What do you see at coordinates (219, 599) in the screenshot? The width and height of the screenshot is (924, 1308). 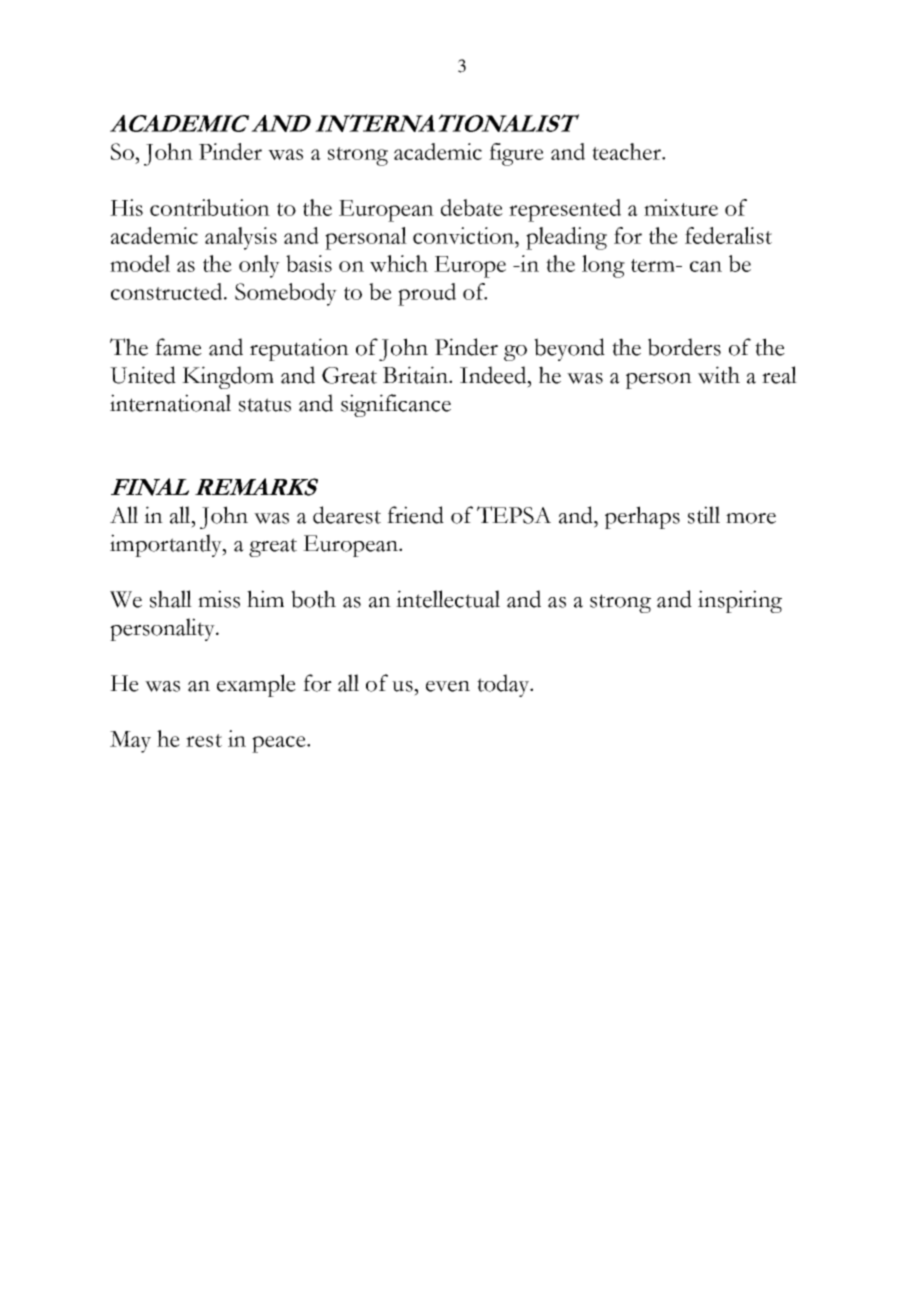 I see `miss` at bounding box center [219, 599].
